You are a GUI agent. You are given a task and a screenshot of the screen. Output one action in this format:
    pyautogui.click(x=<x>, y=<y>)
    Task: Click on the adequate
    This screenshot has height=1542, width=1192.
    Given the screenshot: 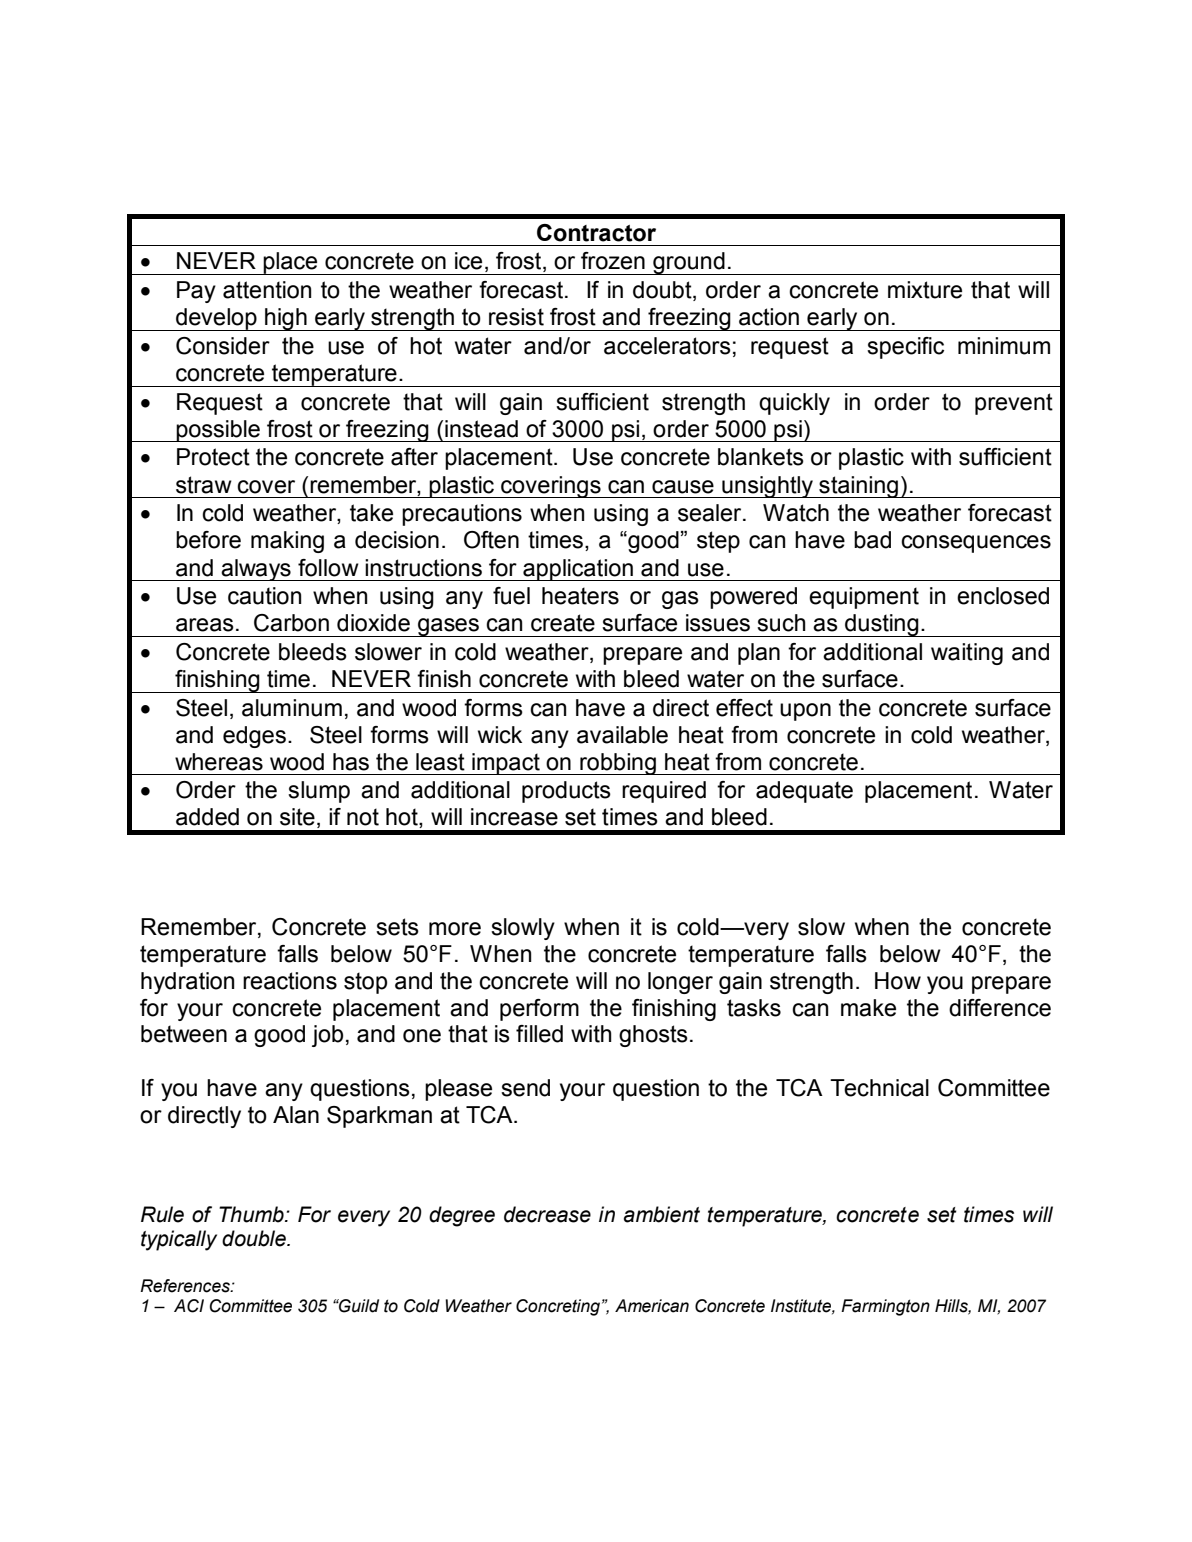 What is the action you would take?
    pyautogui.click(x=804, y=792)
